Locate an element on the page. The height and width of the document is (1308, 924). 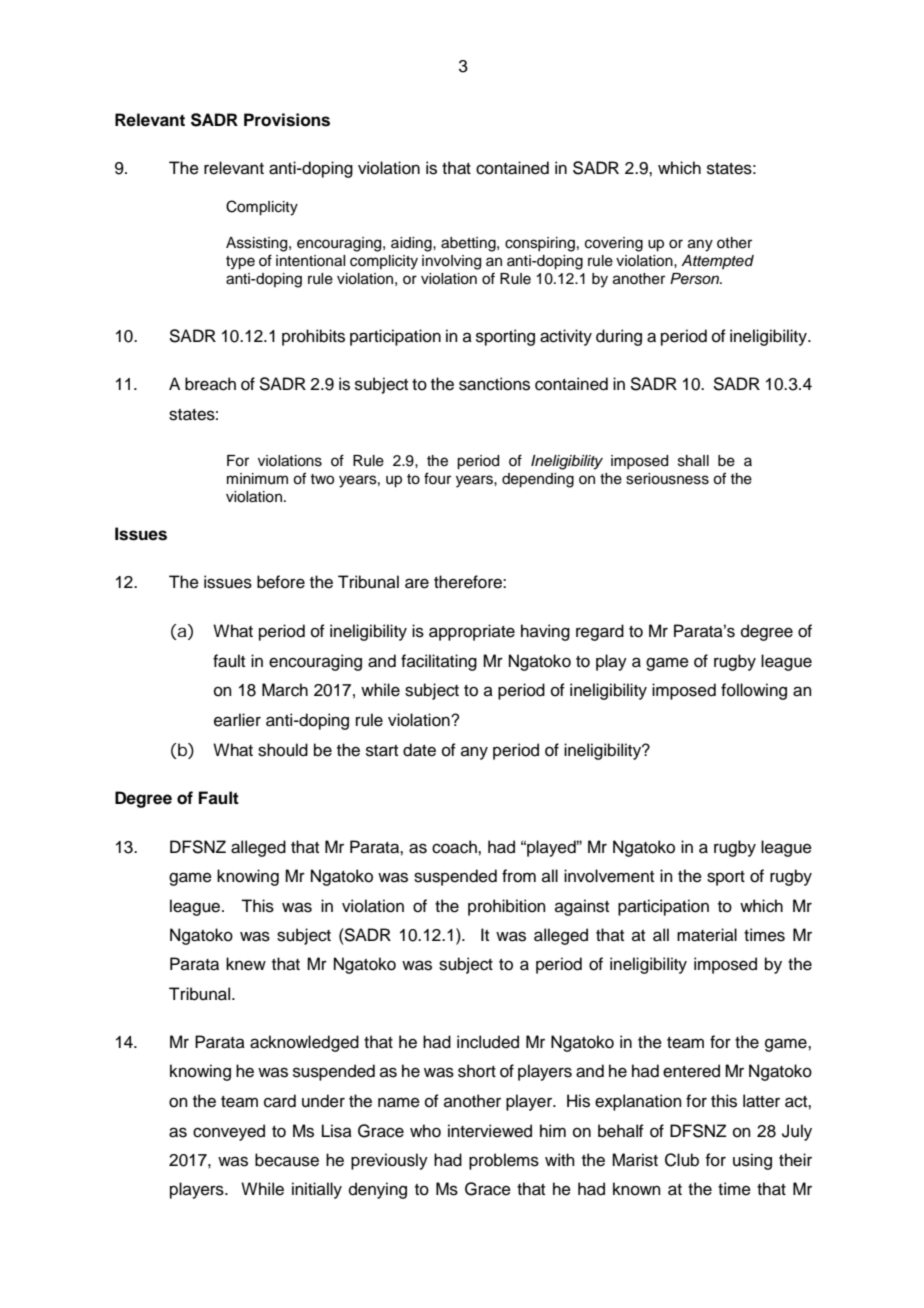
conspiring is located at coordinates (540, 244).
